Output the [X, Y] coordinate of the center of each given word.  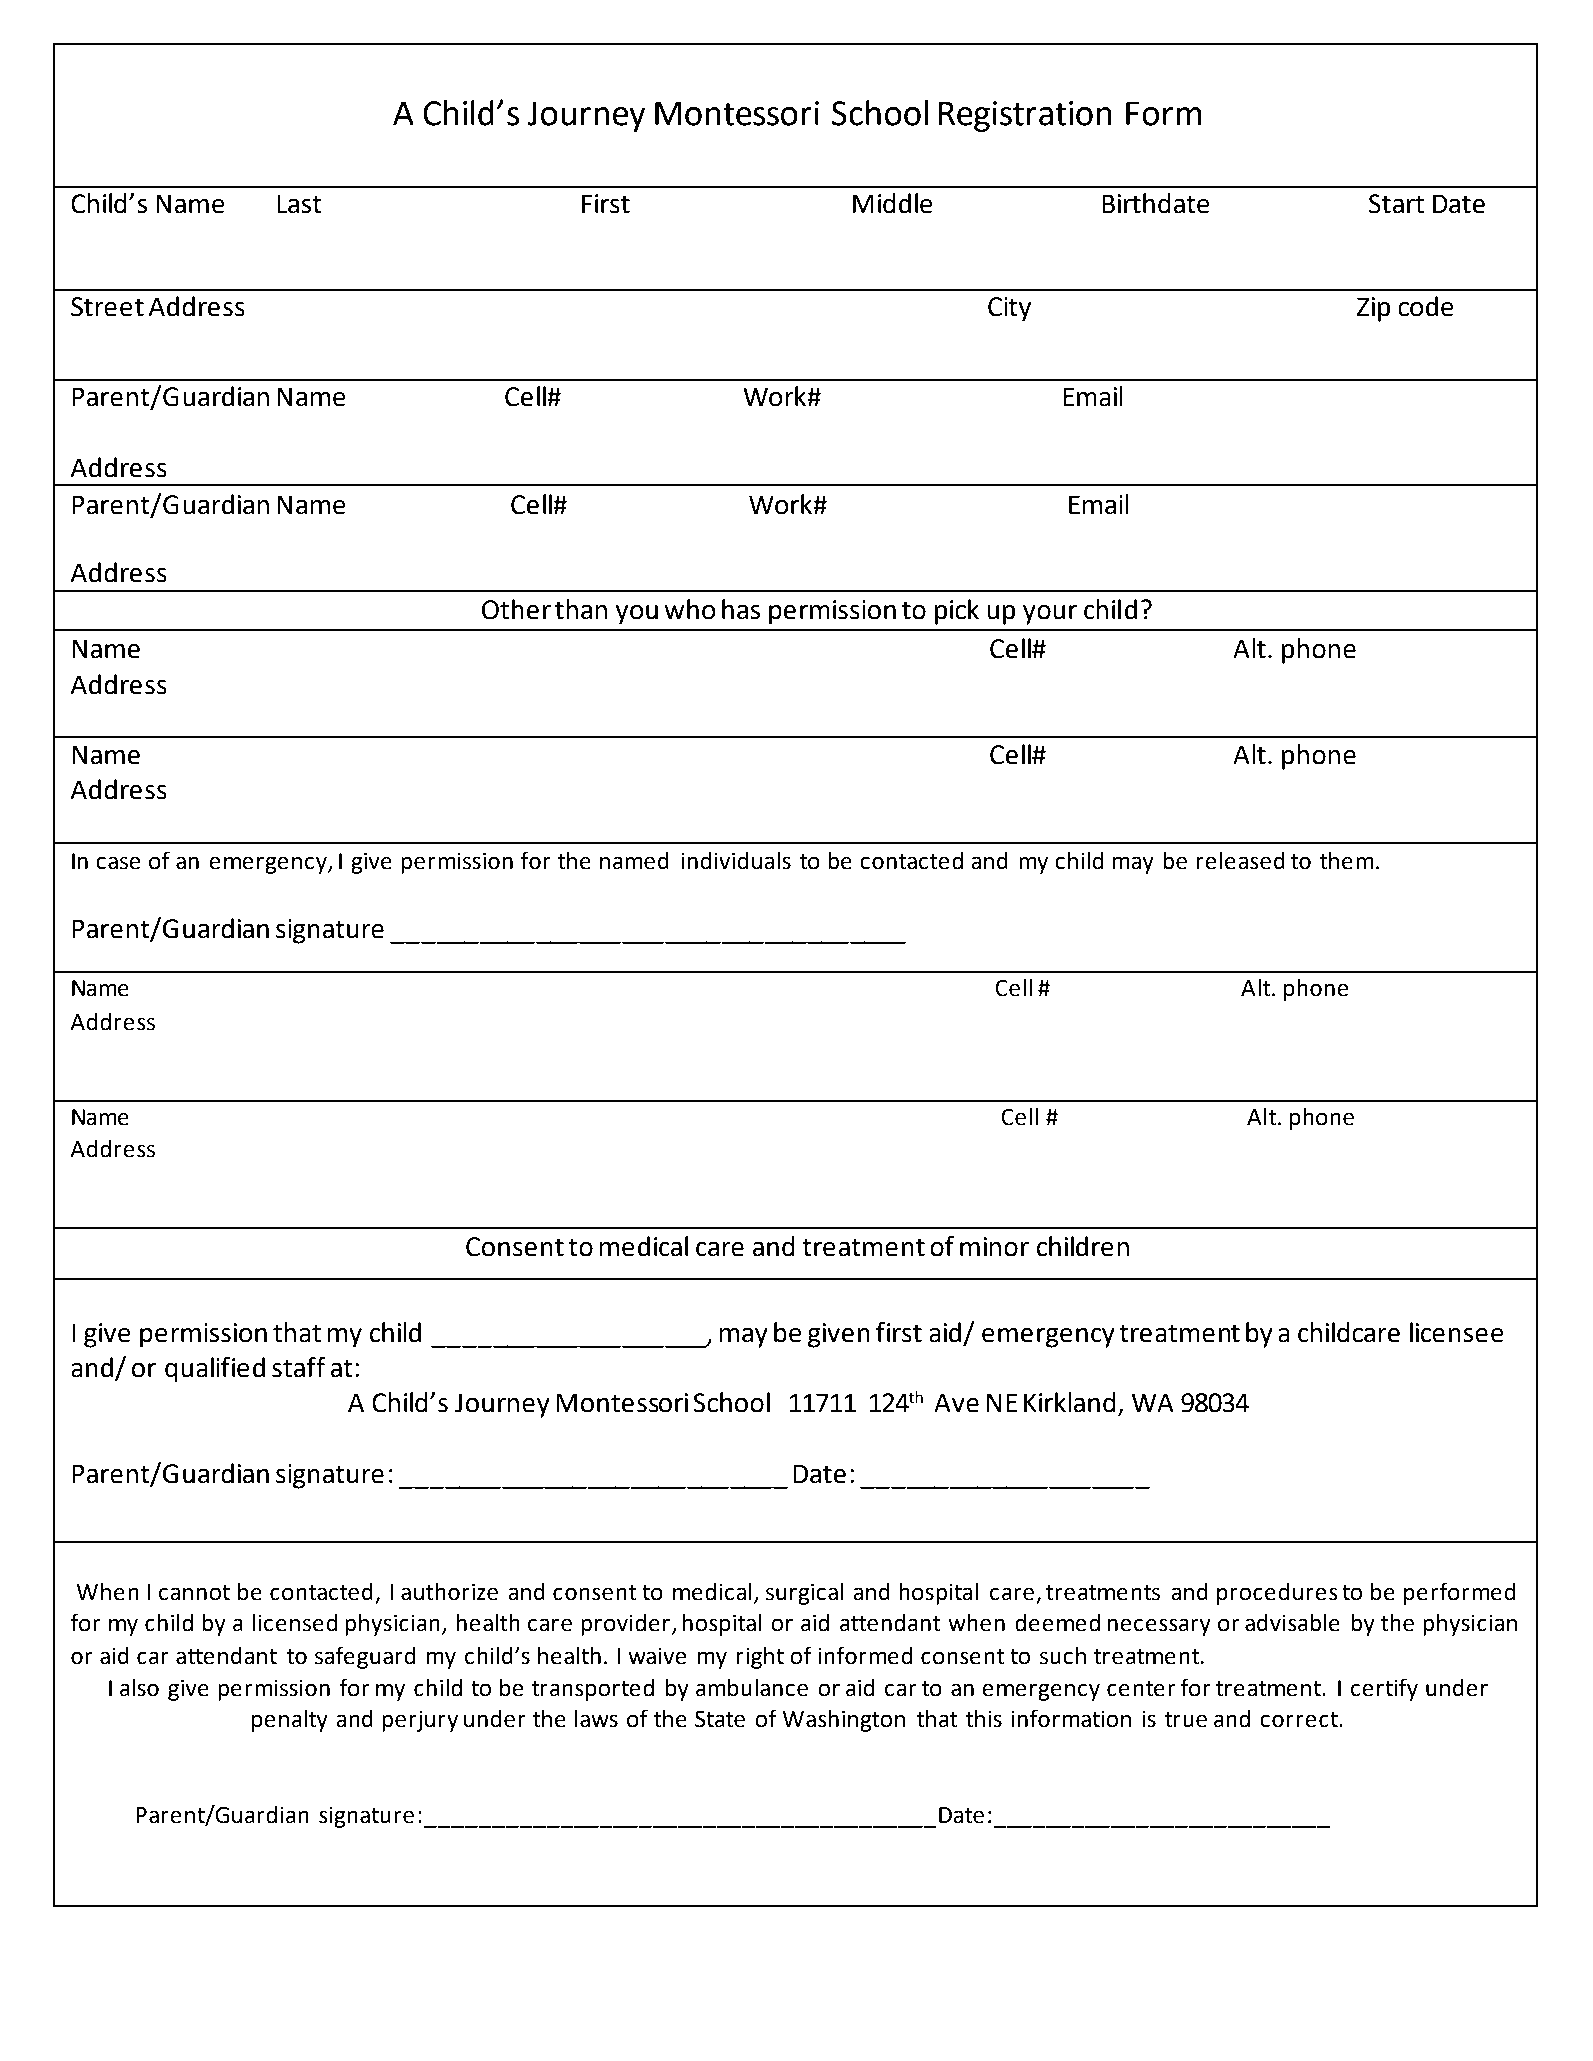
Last [299, 204]
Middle [893, 203]
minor [994, 1247]
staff [299, 1367]
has [741, 609]
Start [1396, 204]
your [1050, 614]
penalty [289, 1721]
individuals [736, 861]
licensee [1457, 1332]
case [118, 863]
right [760, 1658]
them [1347, 861]
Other [516, 609]
